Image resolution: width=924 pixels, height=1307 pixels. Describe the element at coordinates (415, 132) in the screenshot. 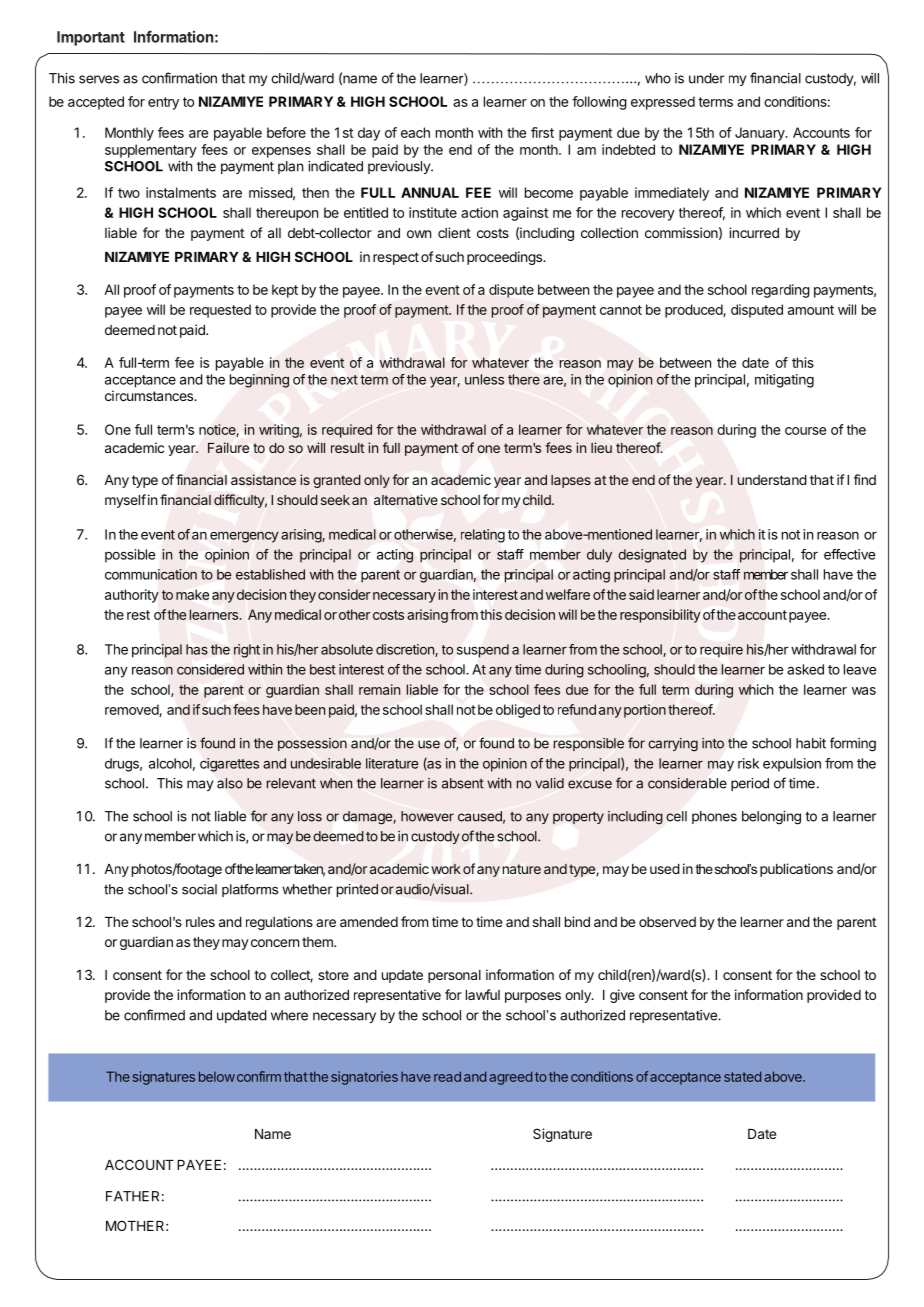

I see `each` at that location.
